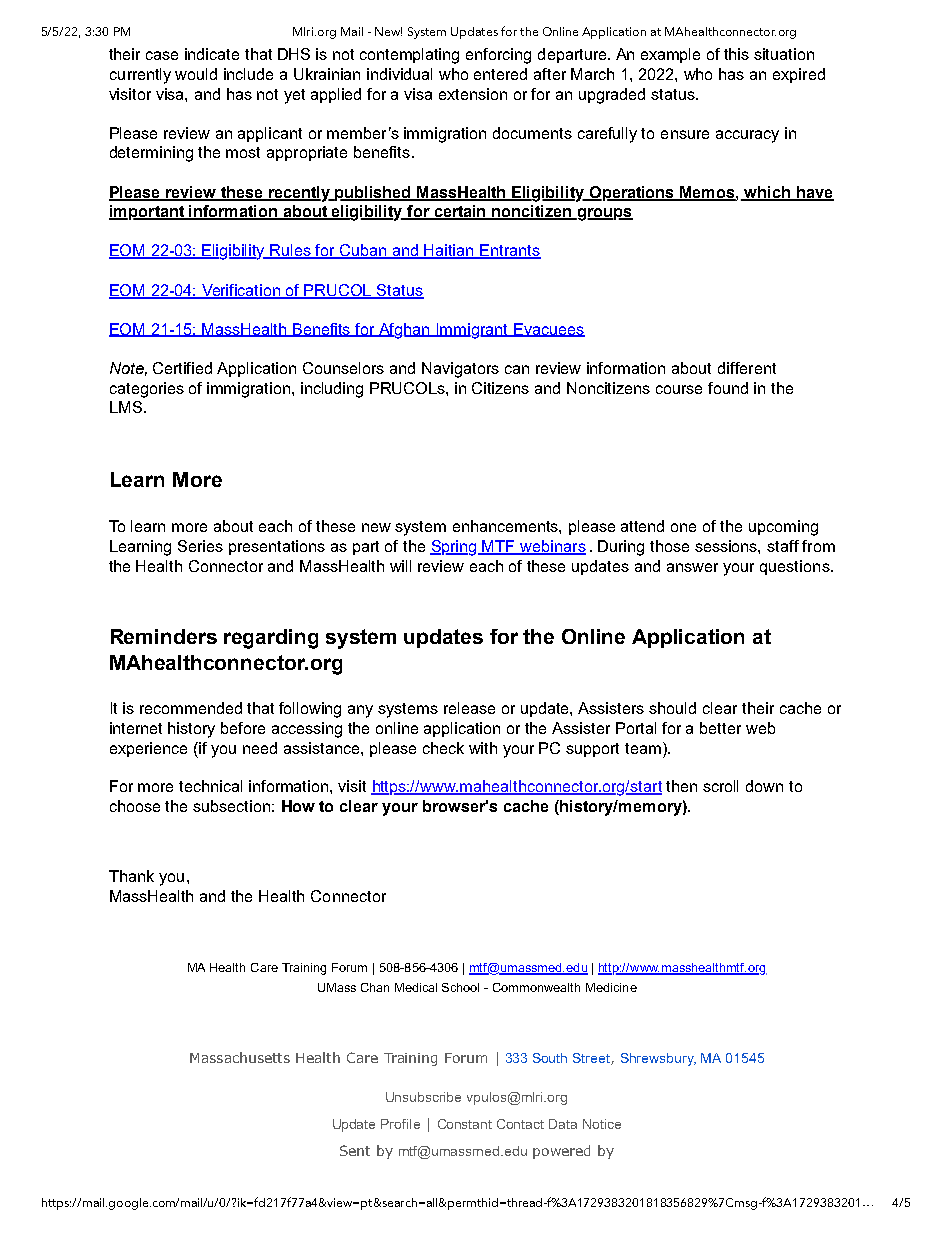 The width and height of the page is (952, 1233). I want to click on extension, so click(473, 94).
